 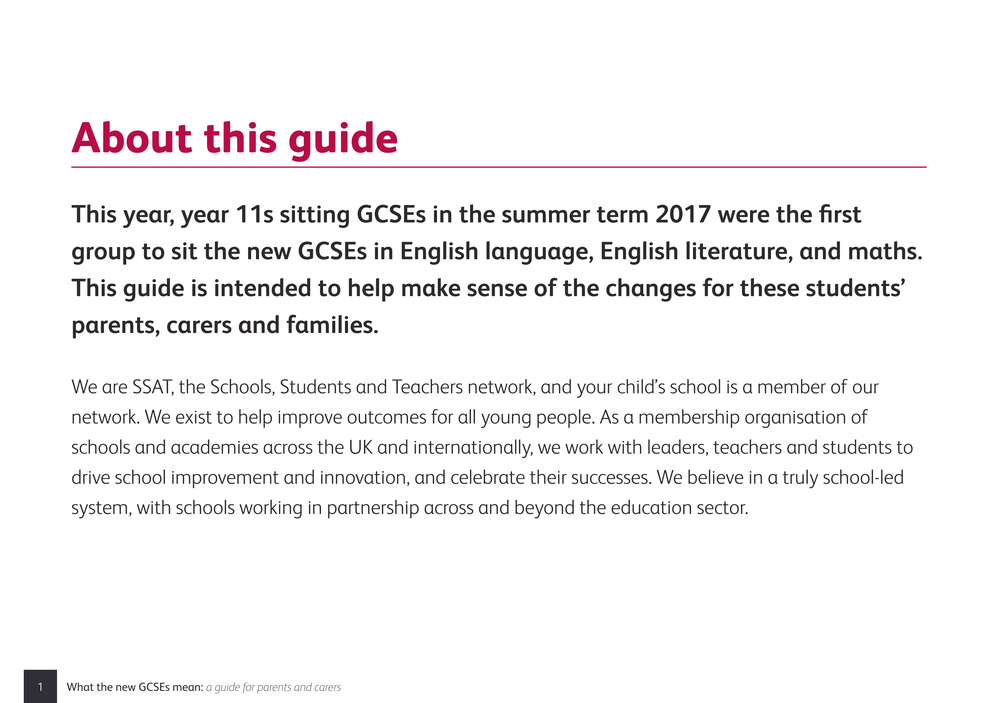 I want to click on these, so click(x=769, y=287).
